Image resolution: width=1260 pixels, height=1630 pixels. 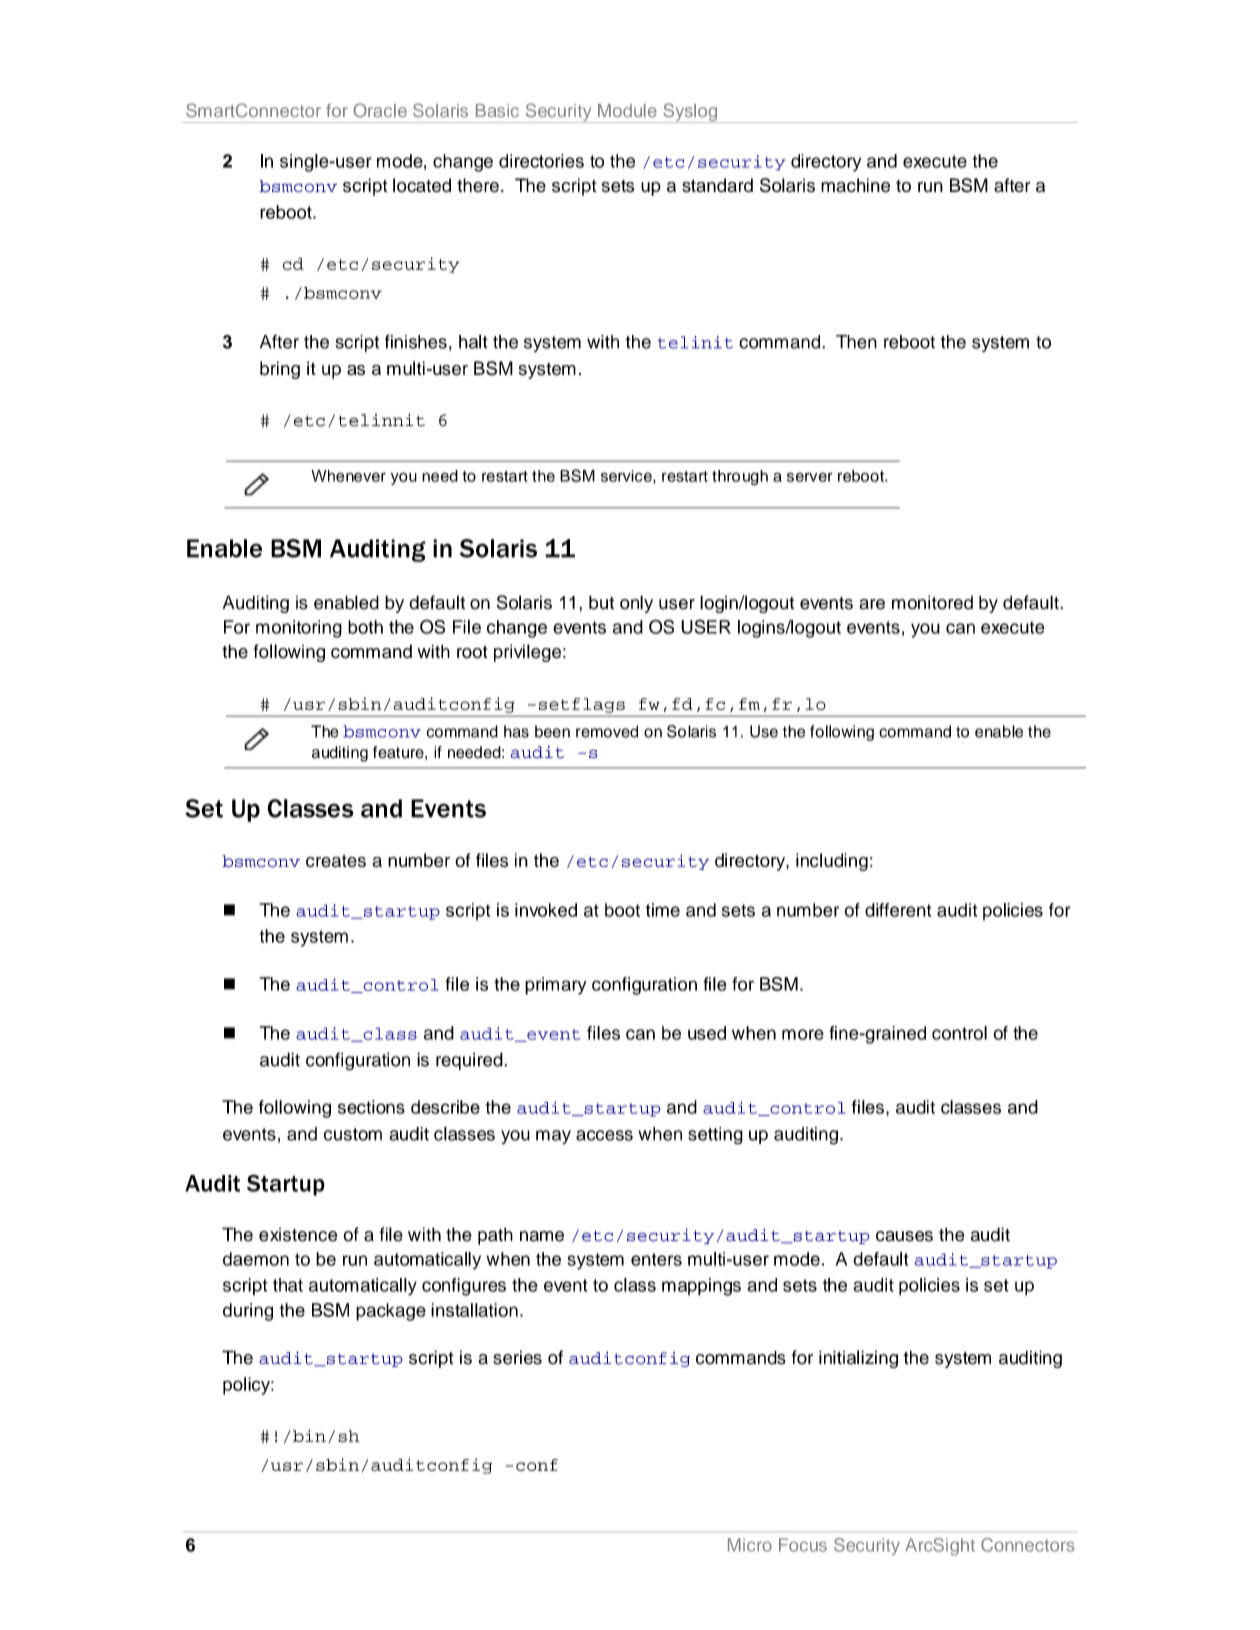 I want to click on machine, so click(x=855, y=185).
